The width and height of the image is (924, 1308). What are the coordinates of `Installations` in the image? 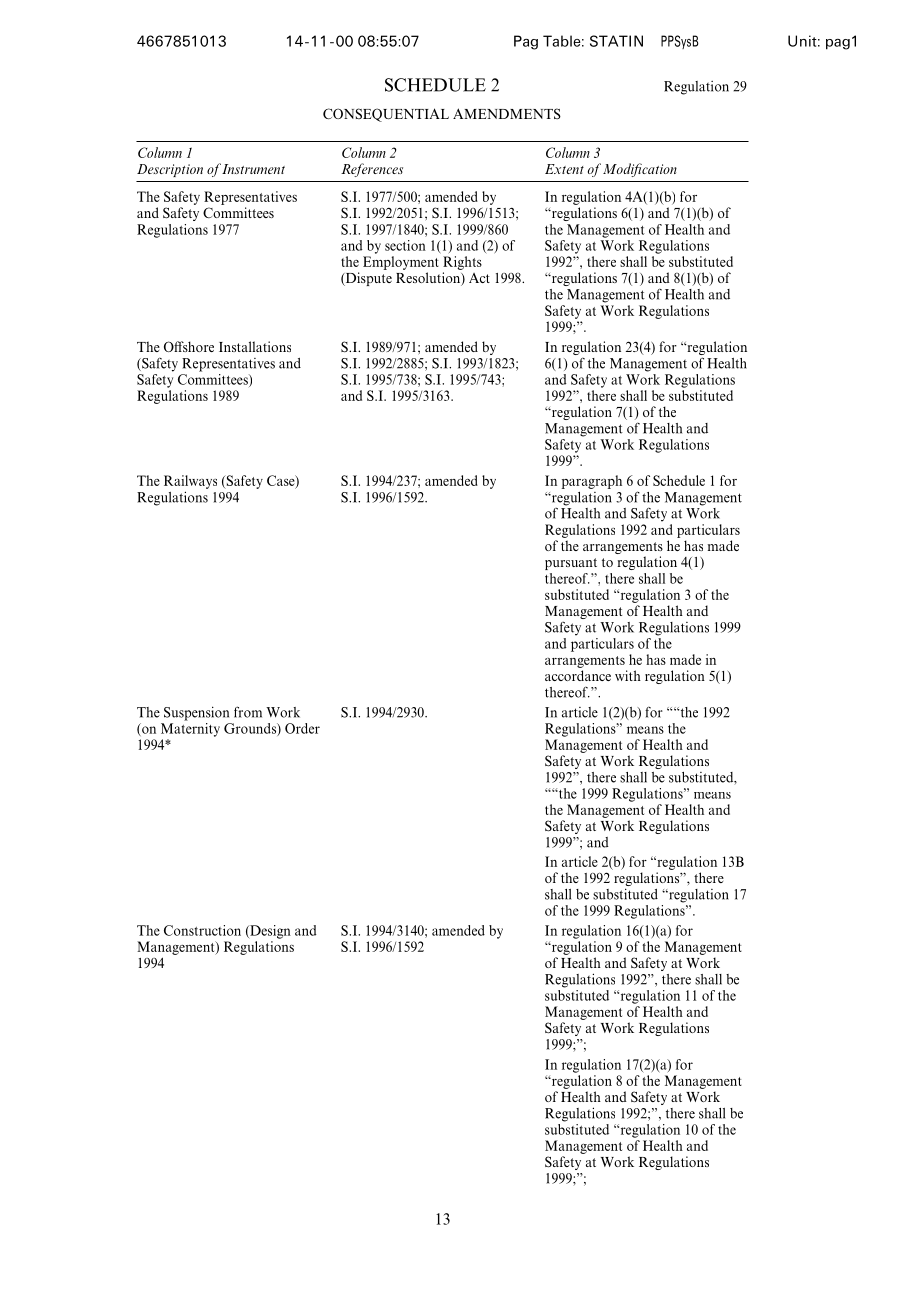 It's located at (255, 346).
